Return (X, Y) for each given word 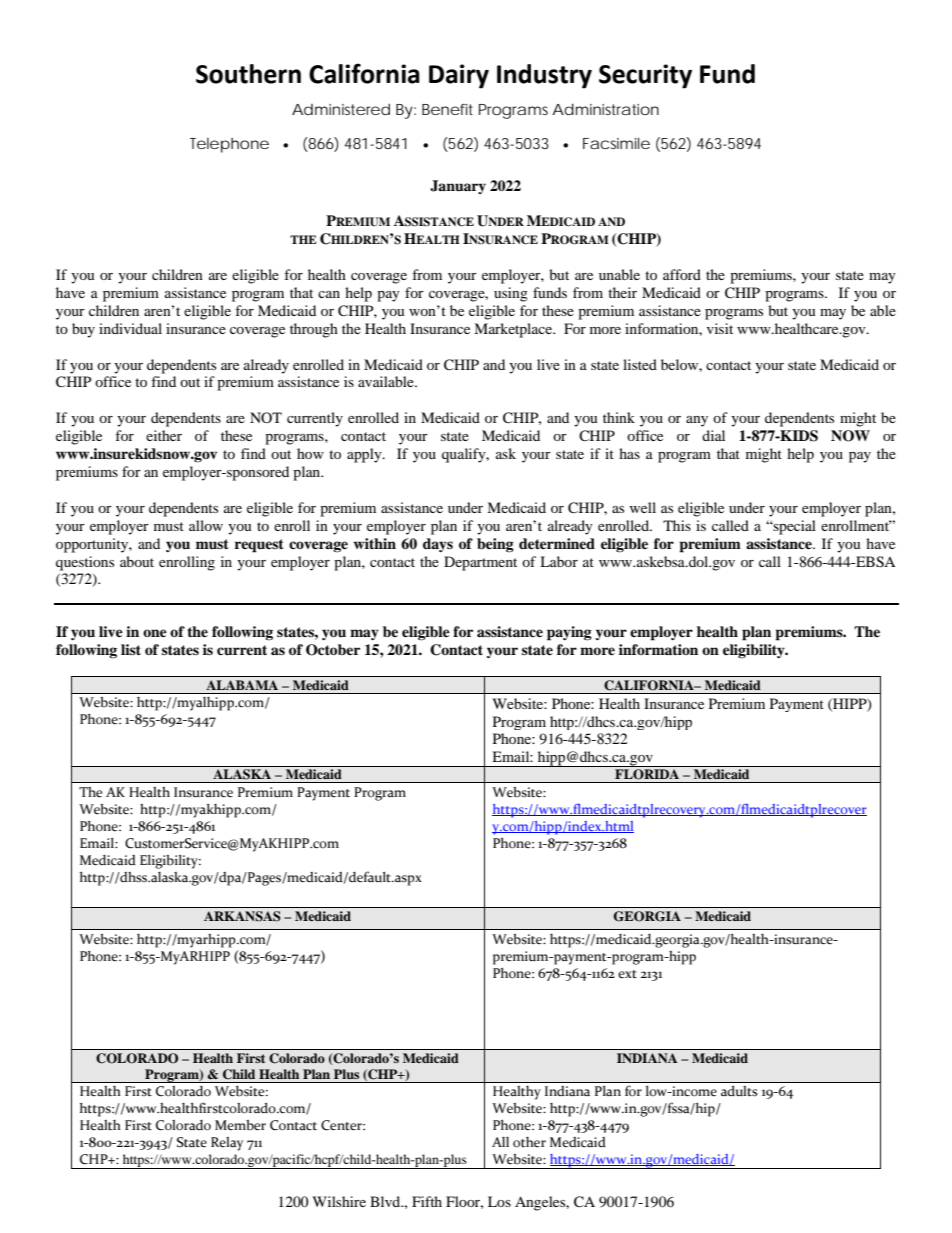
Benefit (447, 109)
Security (645, 76)
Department (480, 563)
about (137, 561)
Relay (227, 1144)
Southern (248, 74)
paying (569, 633)
